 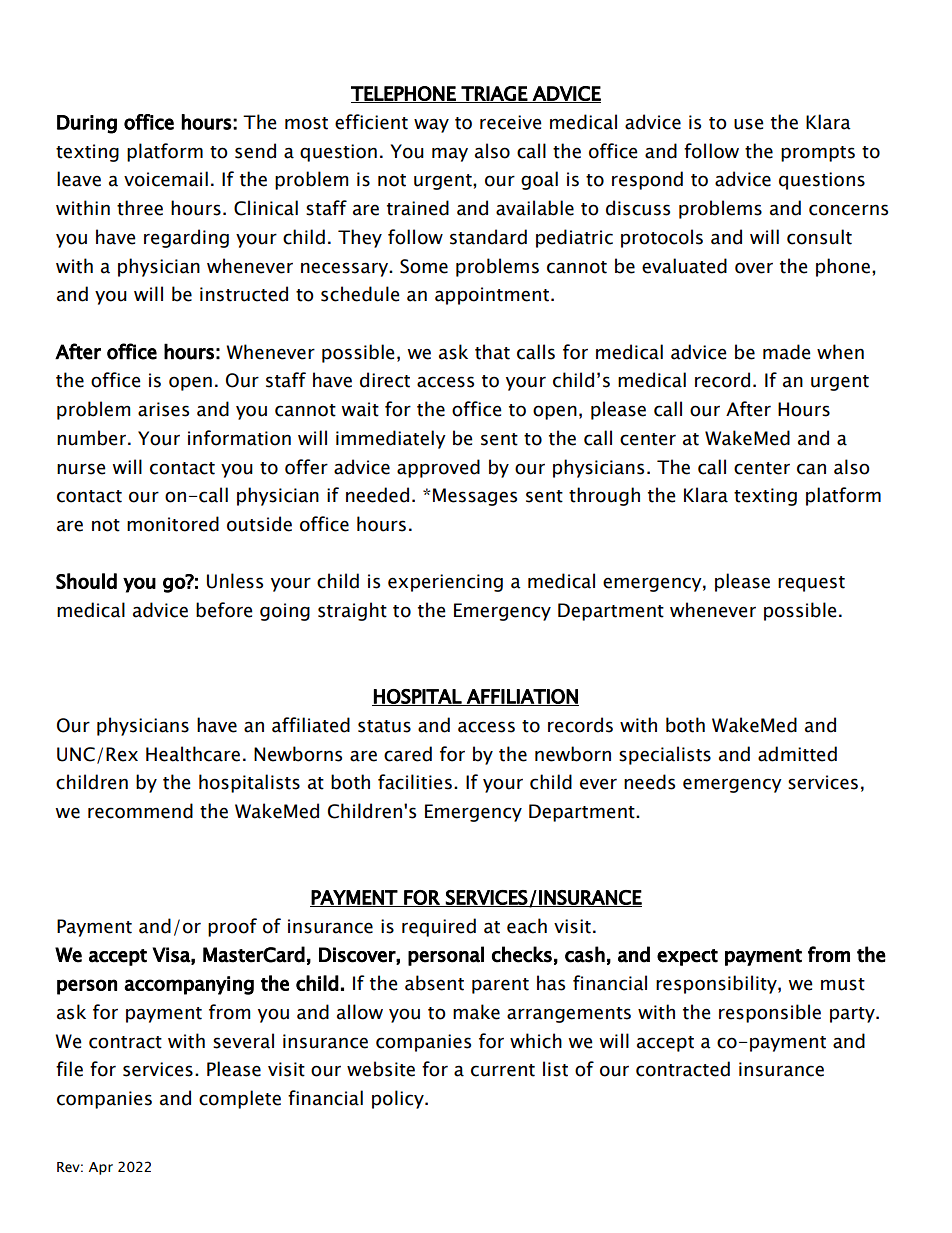 What do you see at coordinates (770, 1013) in the page?
I see `responsible` at bounding box center [770, 1013].
